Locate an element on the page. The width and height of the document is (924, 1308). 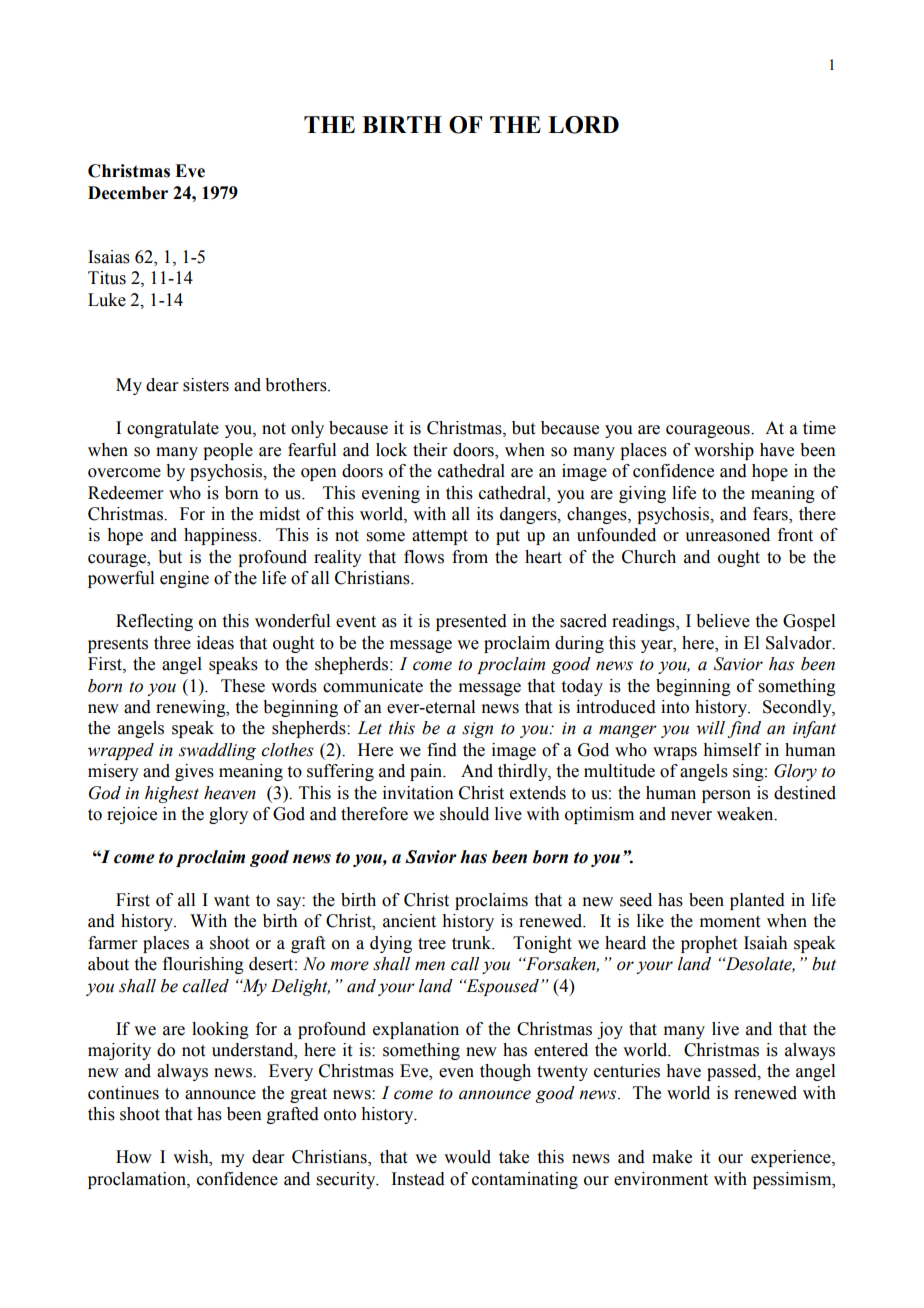
How is located at coordinates (134, 1157).
